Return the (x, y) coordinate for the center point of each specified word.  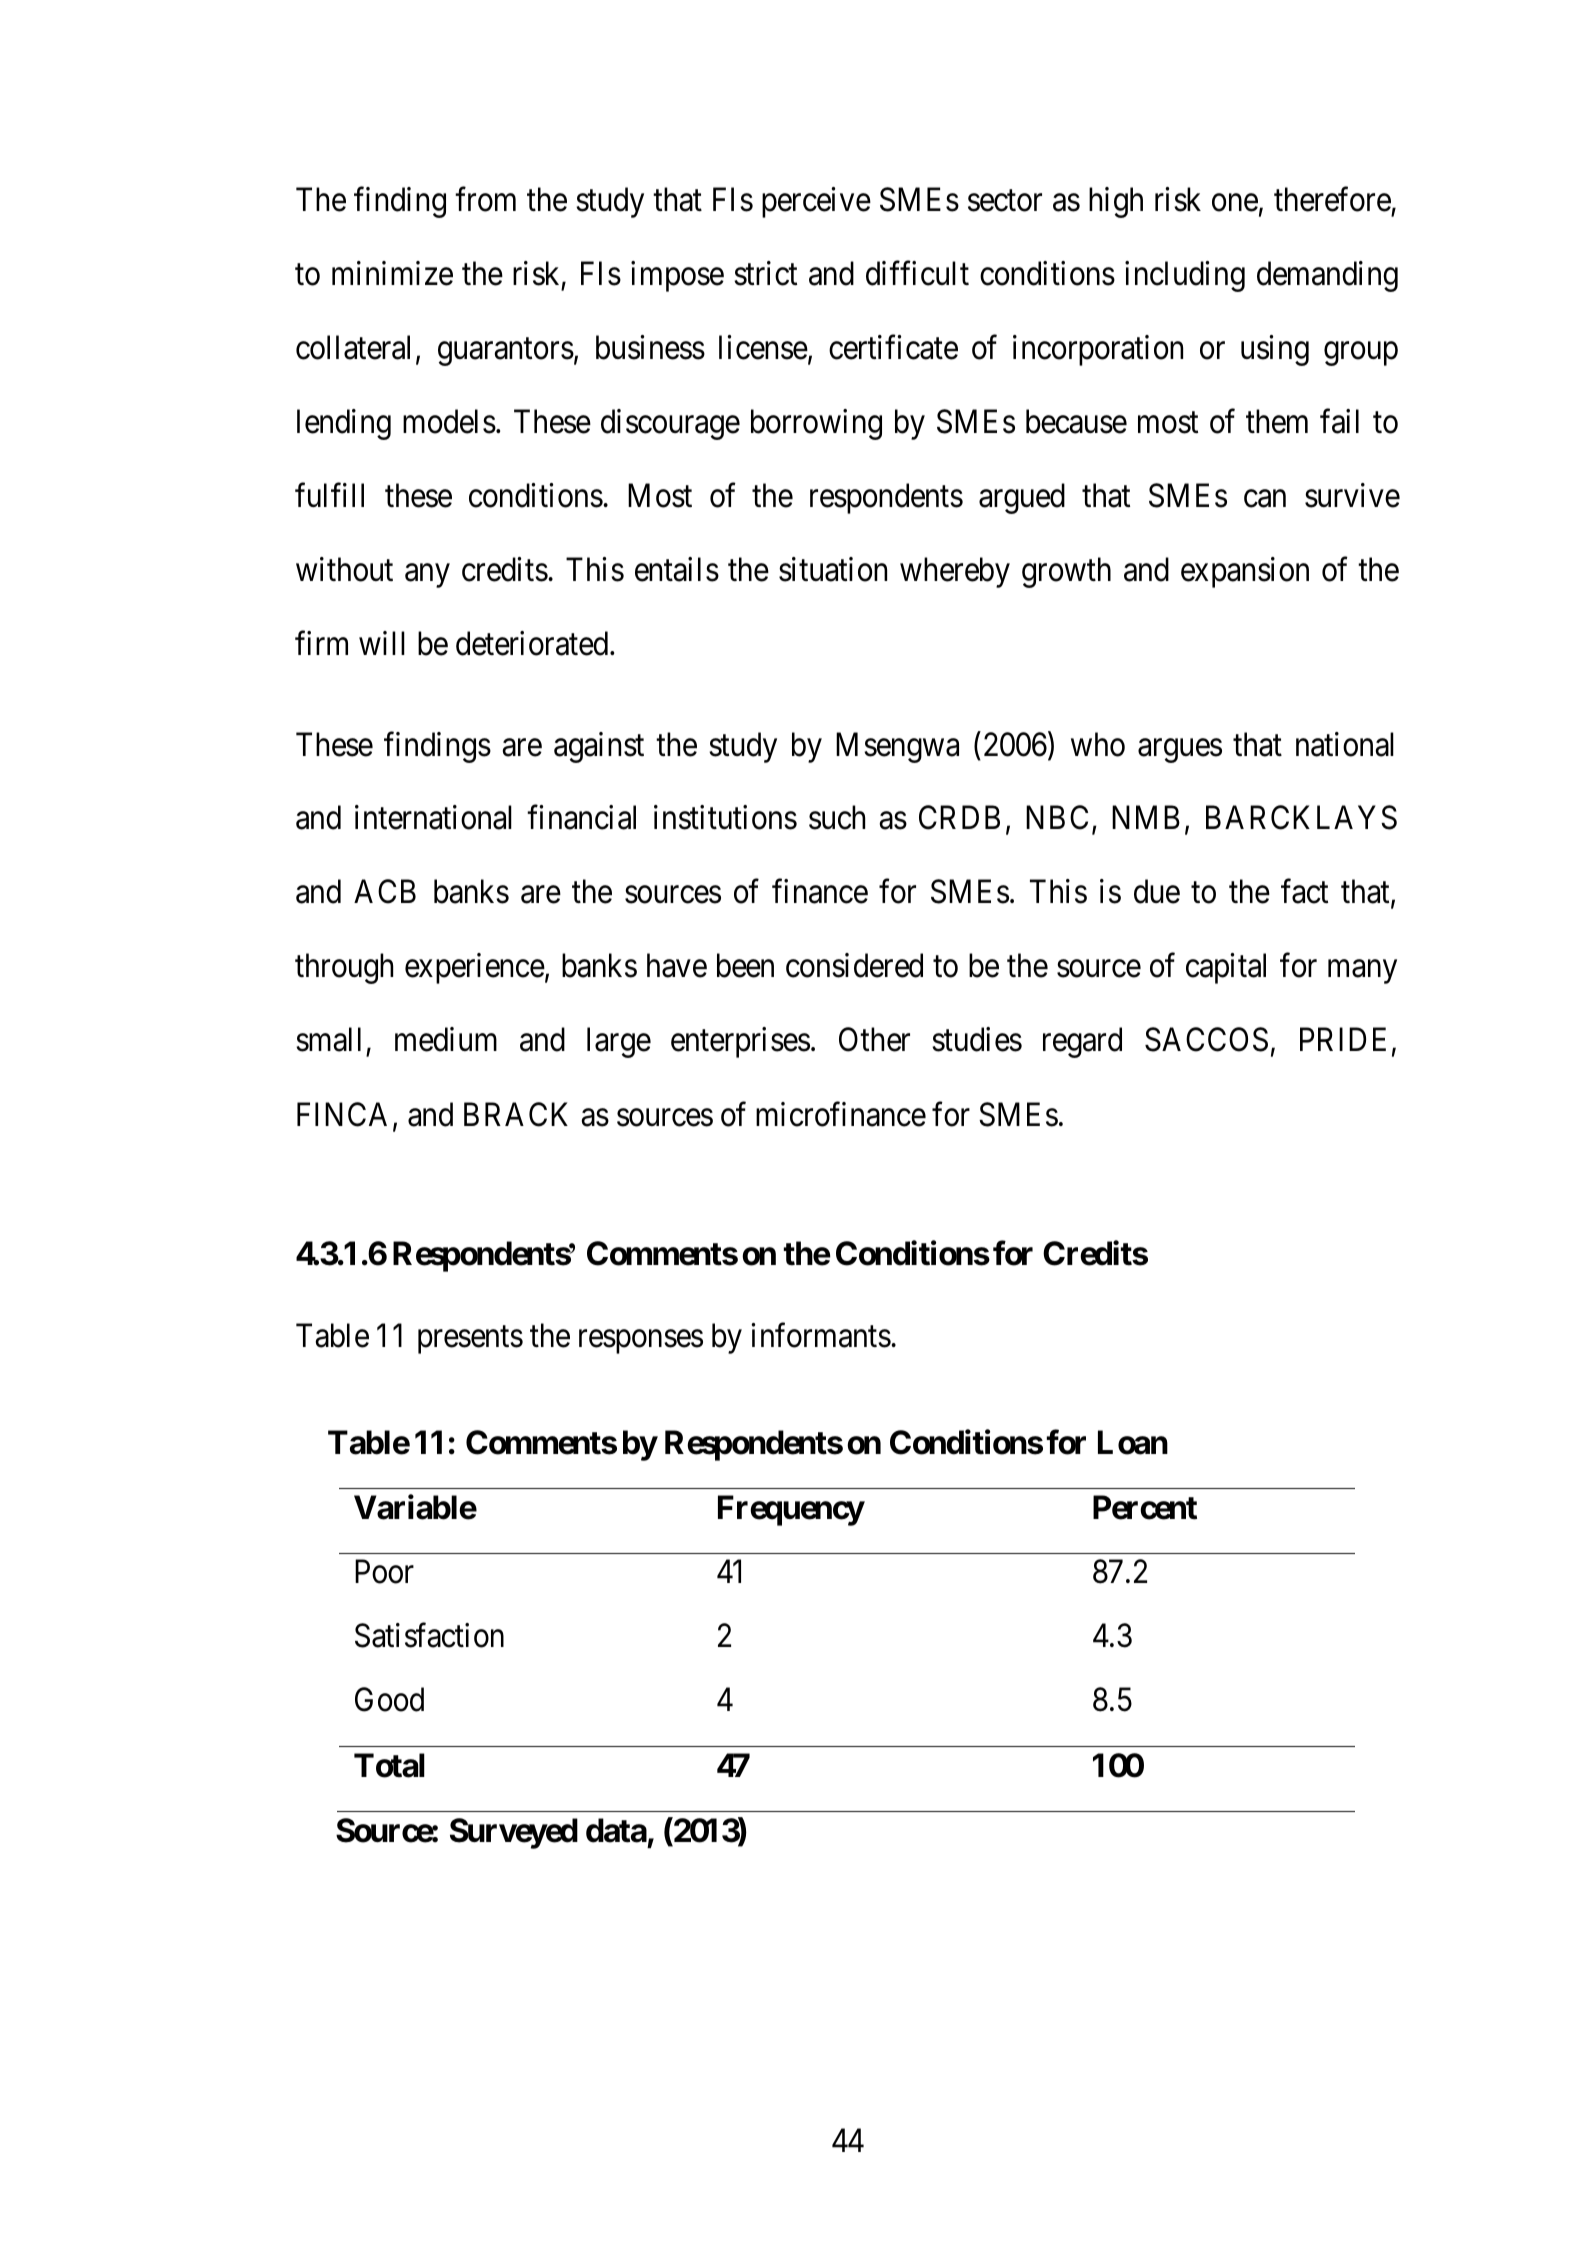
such (837, 818)
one (1235, 203)
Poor (384, 1572)
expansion (1245, 572)
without (344, 569)
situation (833, 569)
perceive (816, 202)
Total (389, 1765)
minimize (392, 273)
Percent (1145, 1507)
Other (874, 1040)
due (1157, 892)
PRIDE (1343, 1039)
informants (821, 1335)
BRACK (516, 1114)
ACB (385, 892)
